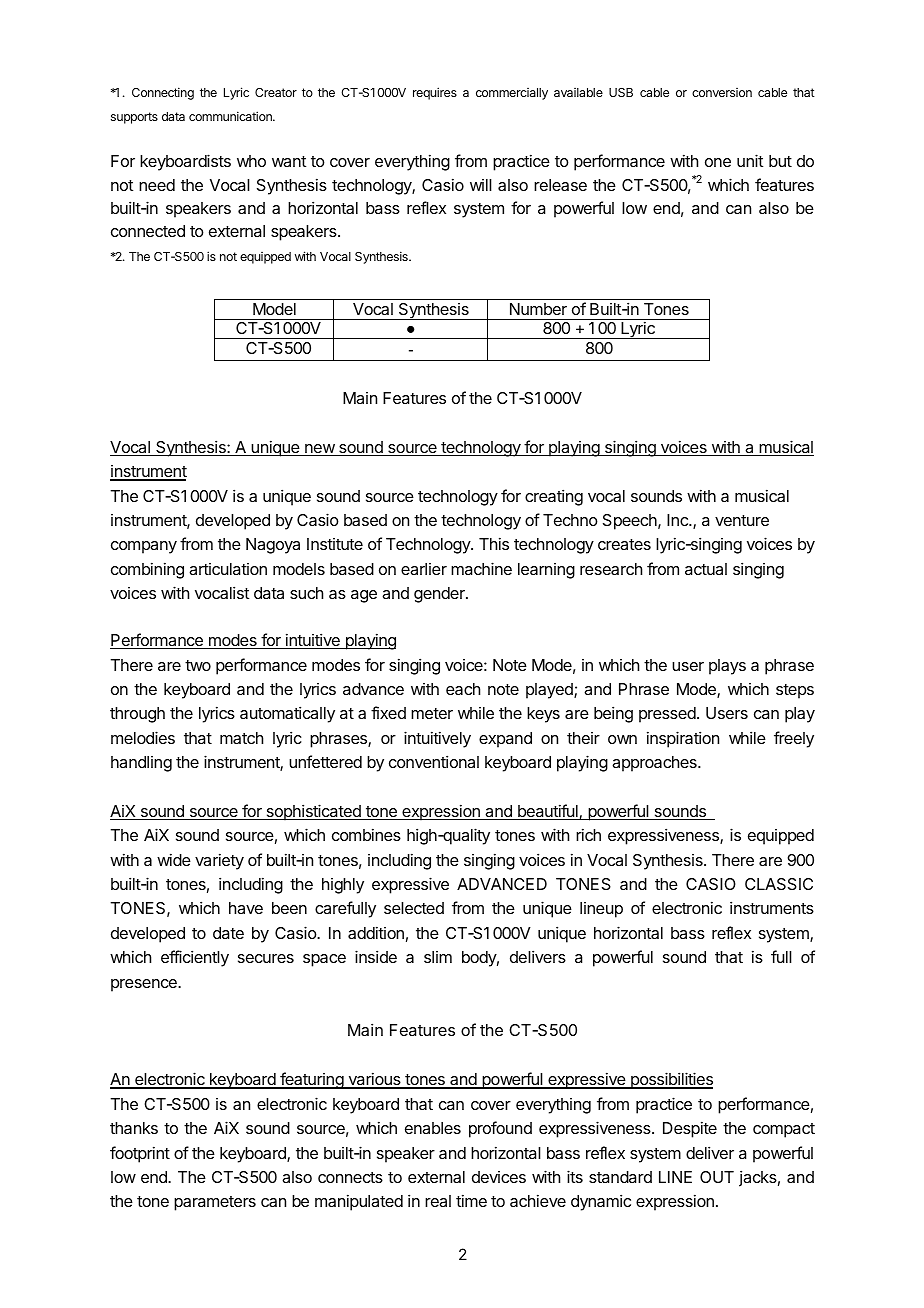  I want to click on conversion, so click(722, 92).
